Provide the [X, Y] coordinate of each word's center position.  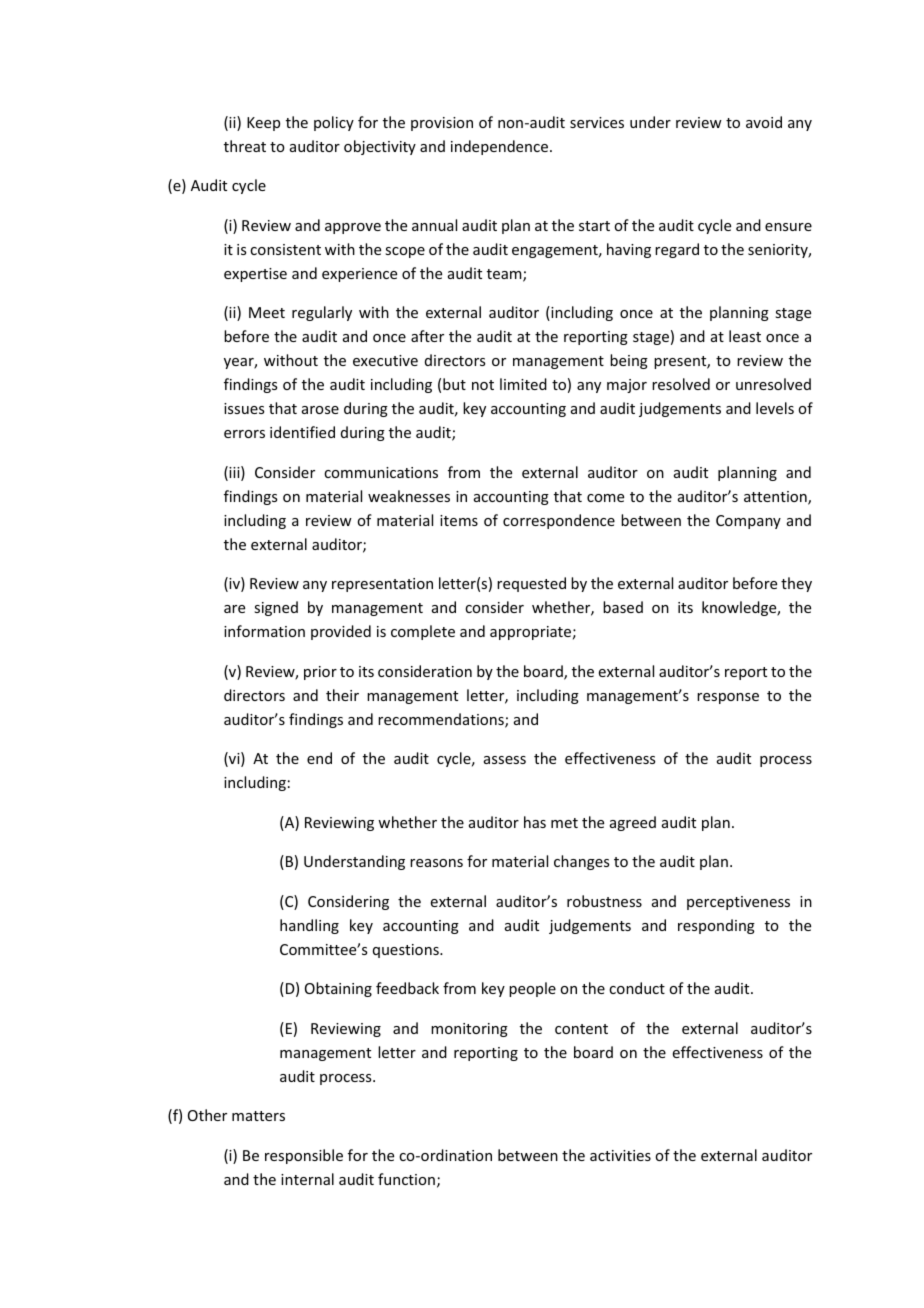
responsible [304, 1156]
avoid [764, 122]
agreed [633, 823]
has [535, 822]
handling [309, 926]
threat [245, 146]
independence [499, 147]
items [459, 520]
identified [302, 432]
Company [748, 522]
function [406, 1179]
